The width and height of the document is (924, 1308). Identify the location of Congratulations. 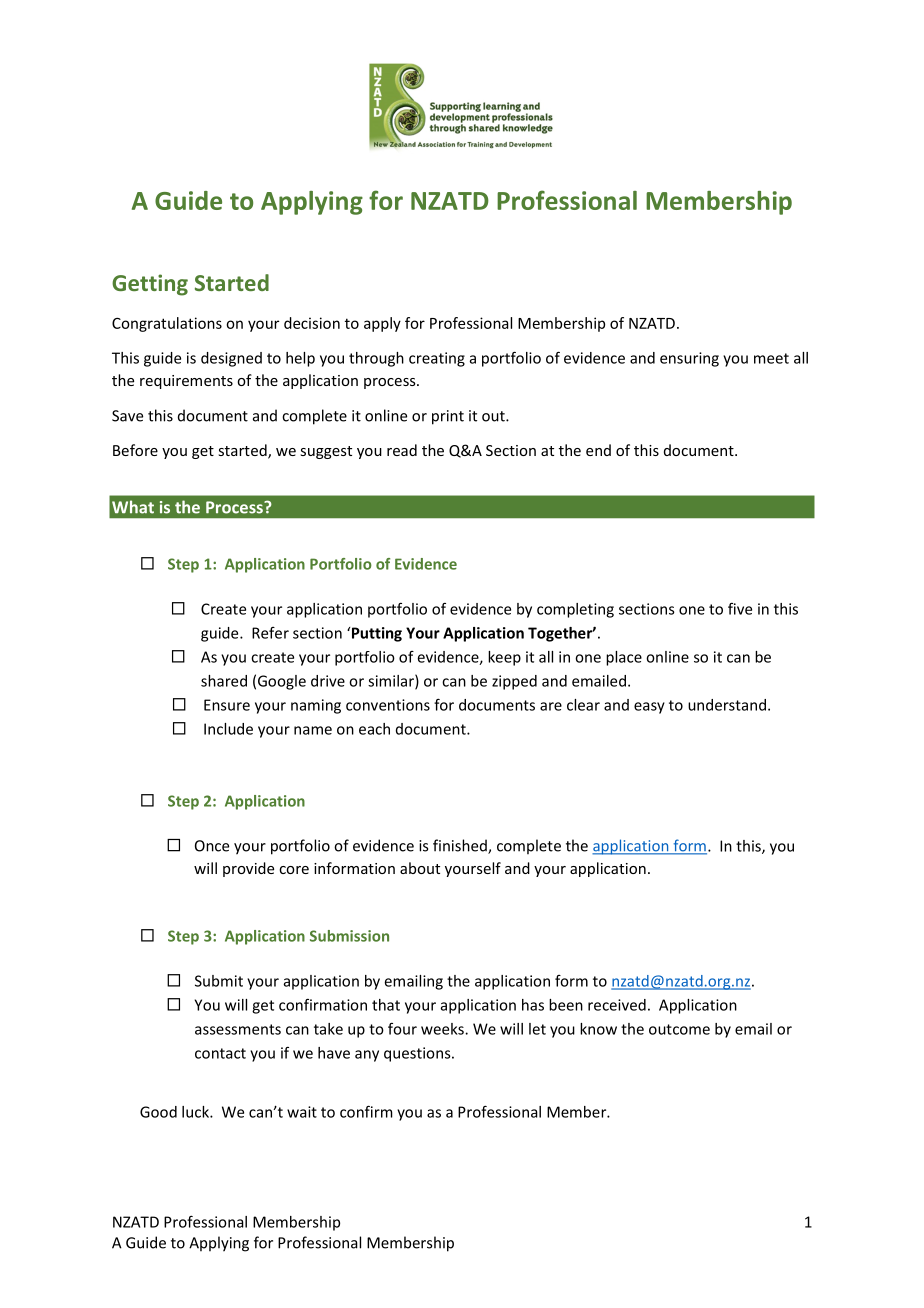
(167, 324).
